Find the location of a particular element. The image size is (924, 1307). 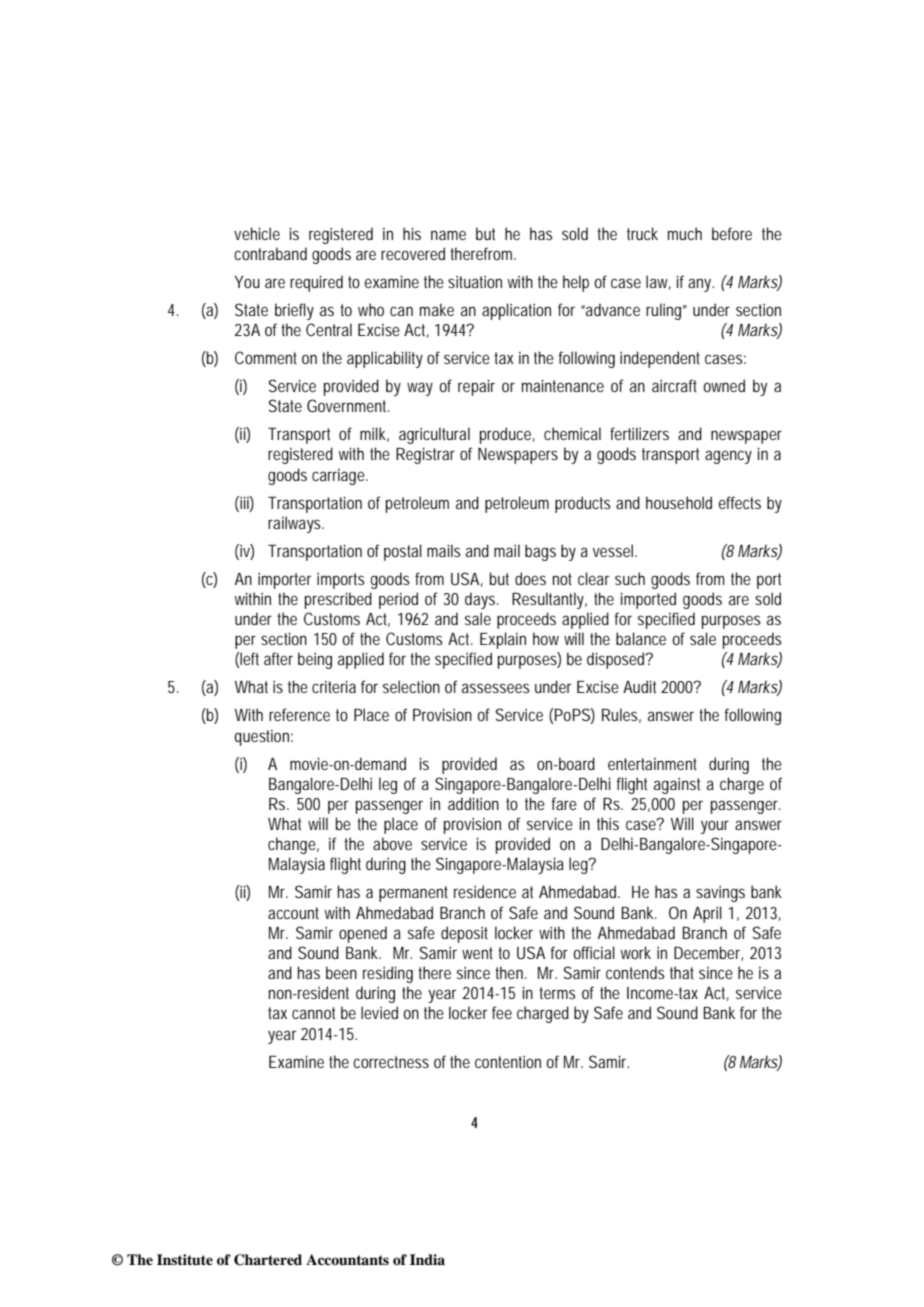

addition is located at coordinates (473, 803).
